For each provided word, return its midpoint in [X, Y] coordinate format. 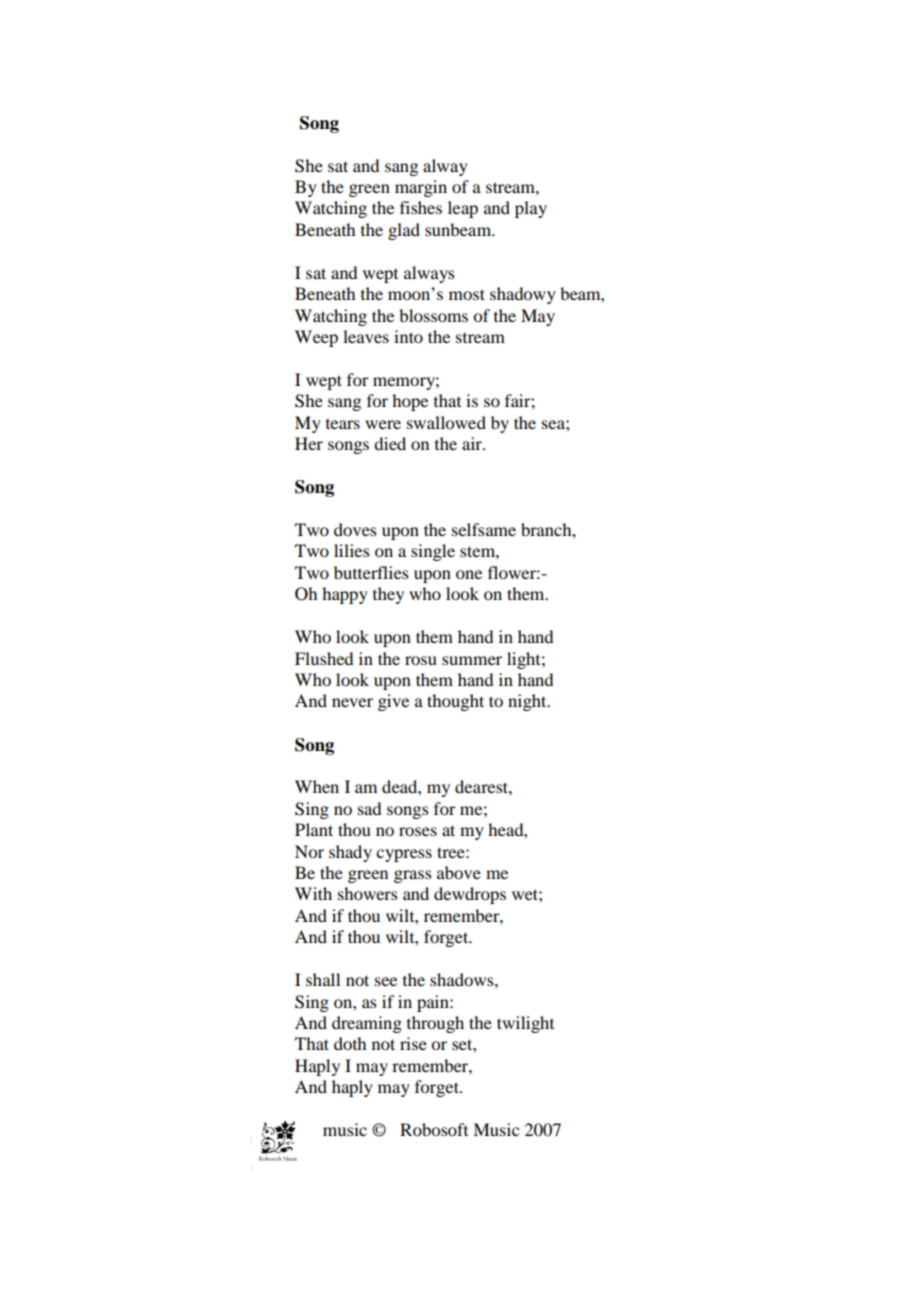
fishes [421, 207]
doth [350, 1043]
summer [472, 660]
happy [345, 595]
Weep [316, 338]
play [531, 209]
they [388, 595]
